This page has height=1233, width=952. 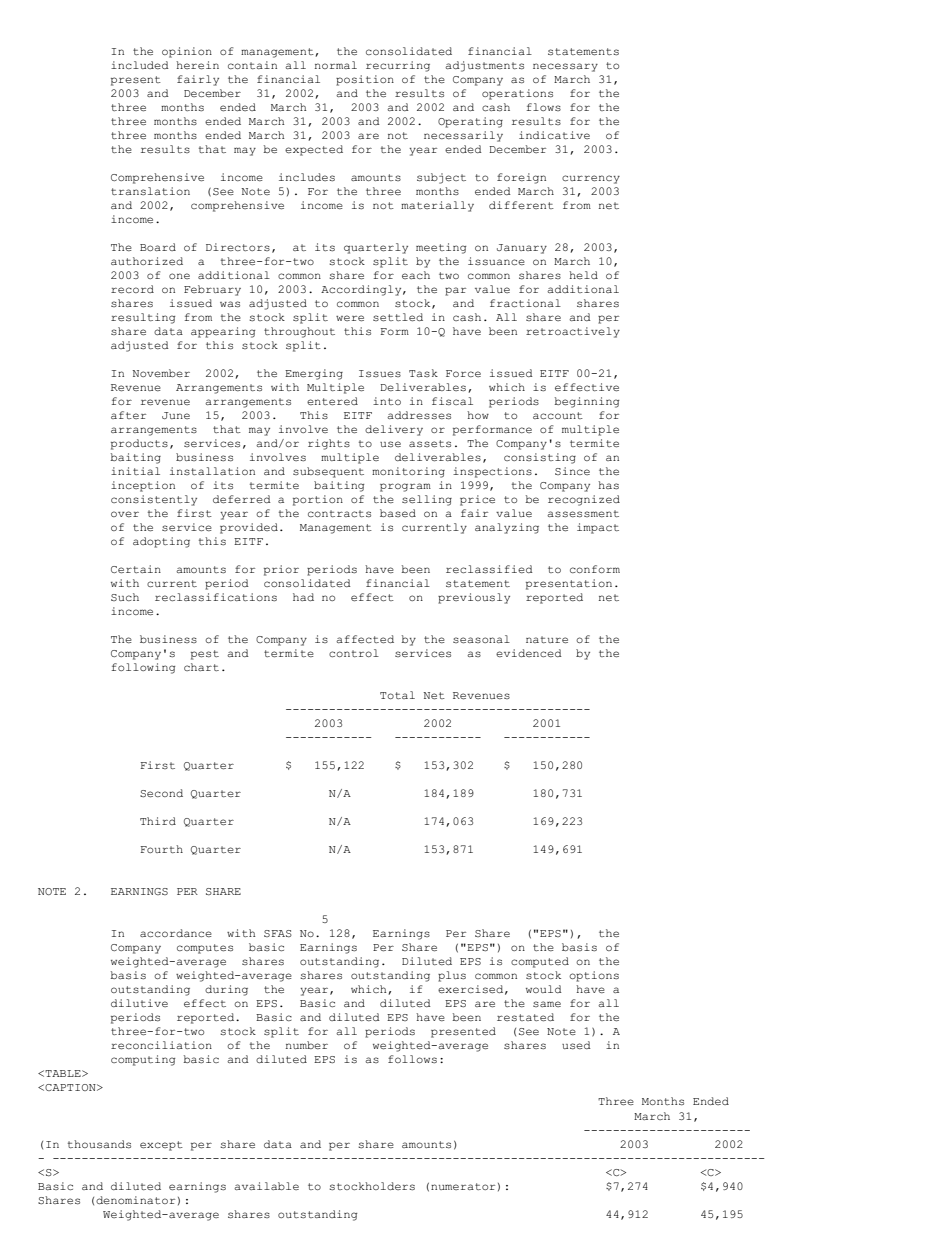 What do you see at coordinates (365, 639) in the page?
I see `affected` at bounding box center [365, 639].
